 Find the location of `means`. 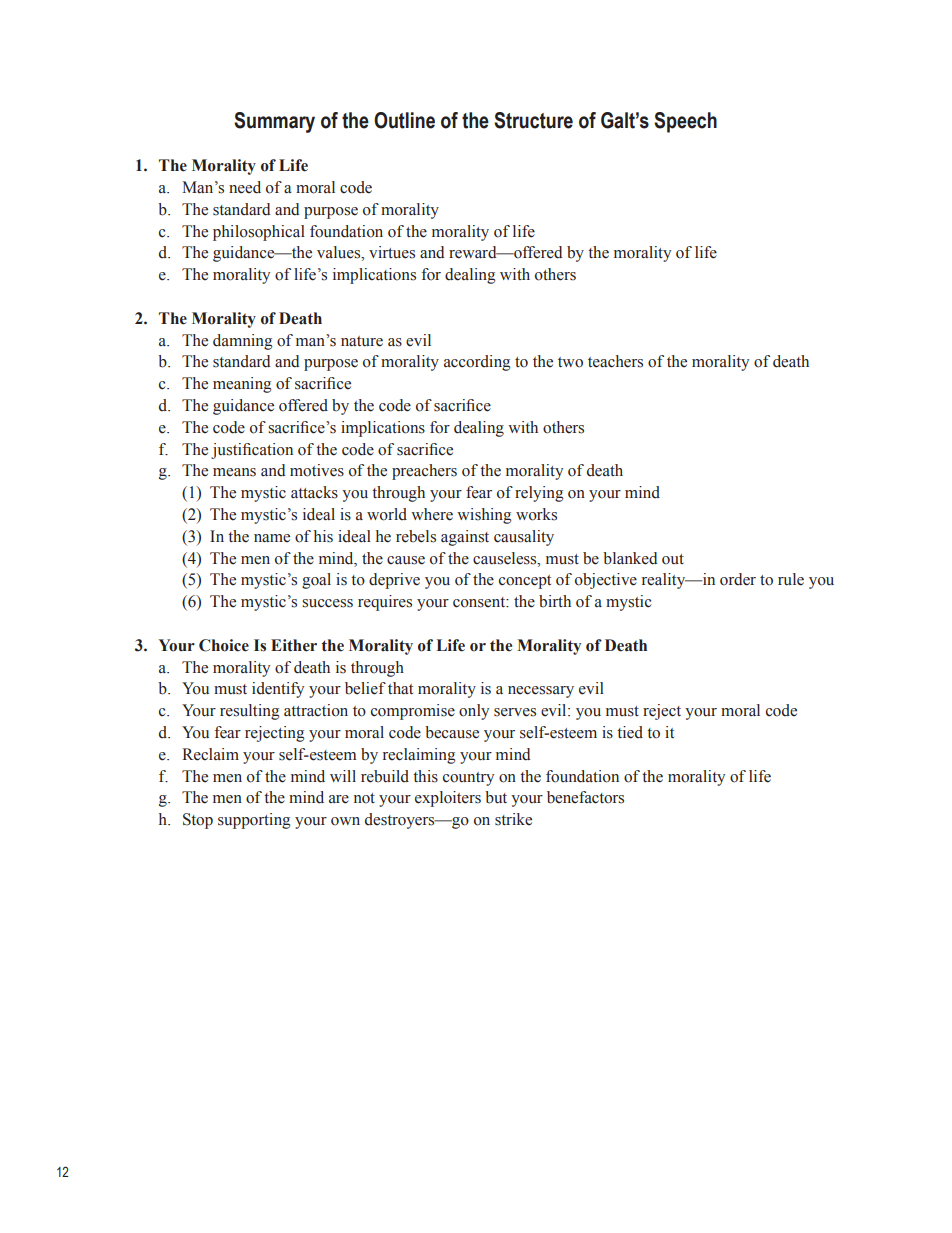

means is located at coordinates (234, 472).
